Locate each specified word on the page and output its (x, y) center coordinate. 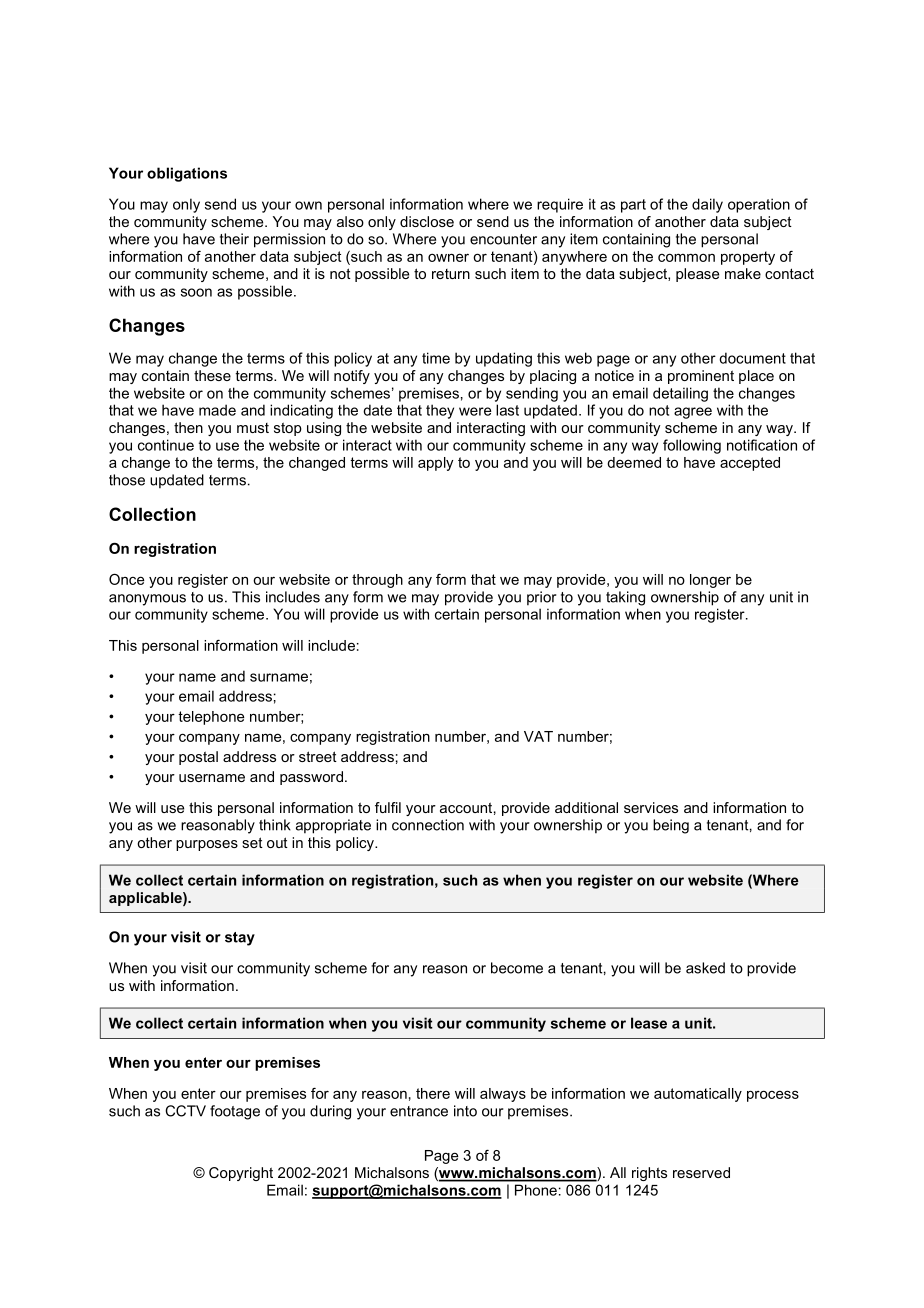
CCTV (185, 1111)
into (465, 1111)
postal (198, 758)
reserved (701, 1172)
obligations (187, 174)
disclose (427, 221)
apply (435, 464)
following (692, 446)
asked (705, 968)
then (188, 427)
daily (707, 205)
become (517, 968)
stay (240, 939)
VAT (538, 736)
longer (710, 581)
